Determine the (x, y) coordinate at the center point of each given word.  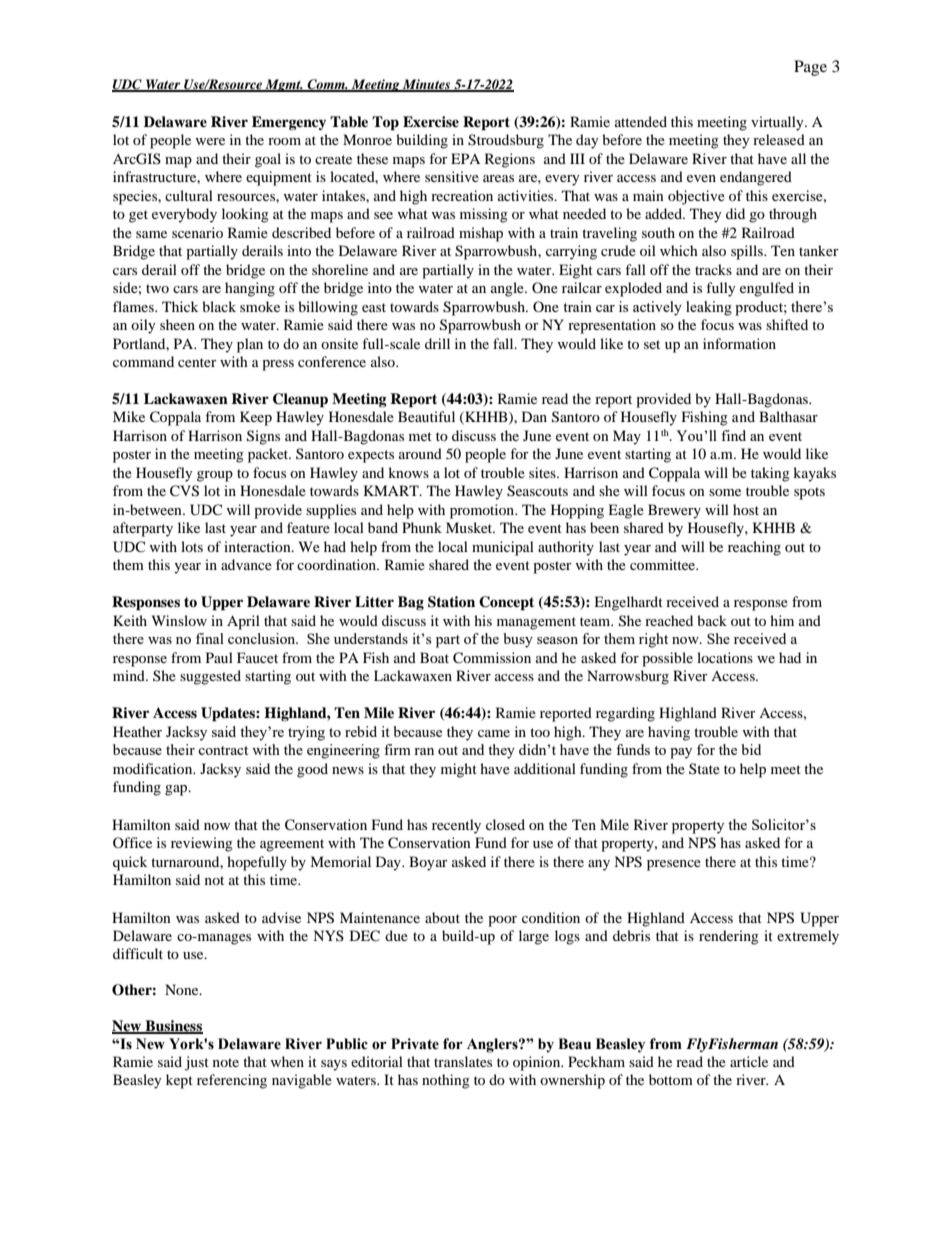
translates (463, 1061)
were (210, 141)
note (226, 1062)
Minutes (427, 85)
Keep (256, 418)
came (494, 733)
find (733, 435)
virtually (778, 123)
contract (223, 750)
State (704, 768)
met (420, 436)
